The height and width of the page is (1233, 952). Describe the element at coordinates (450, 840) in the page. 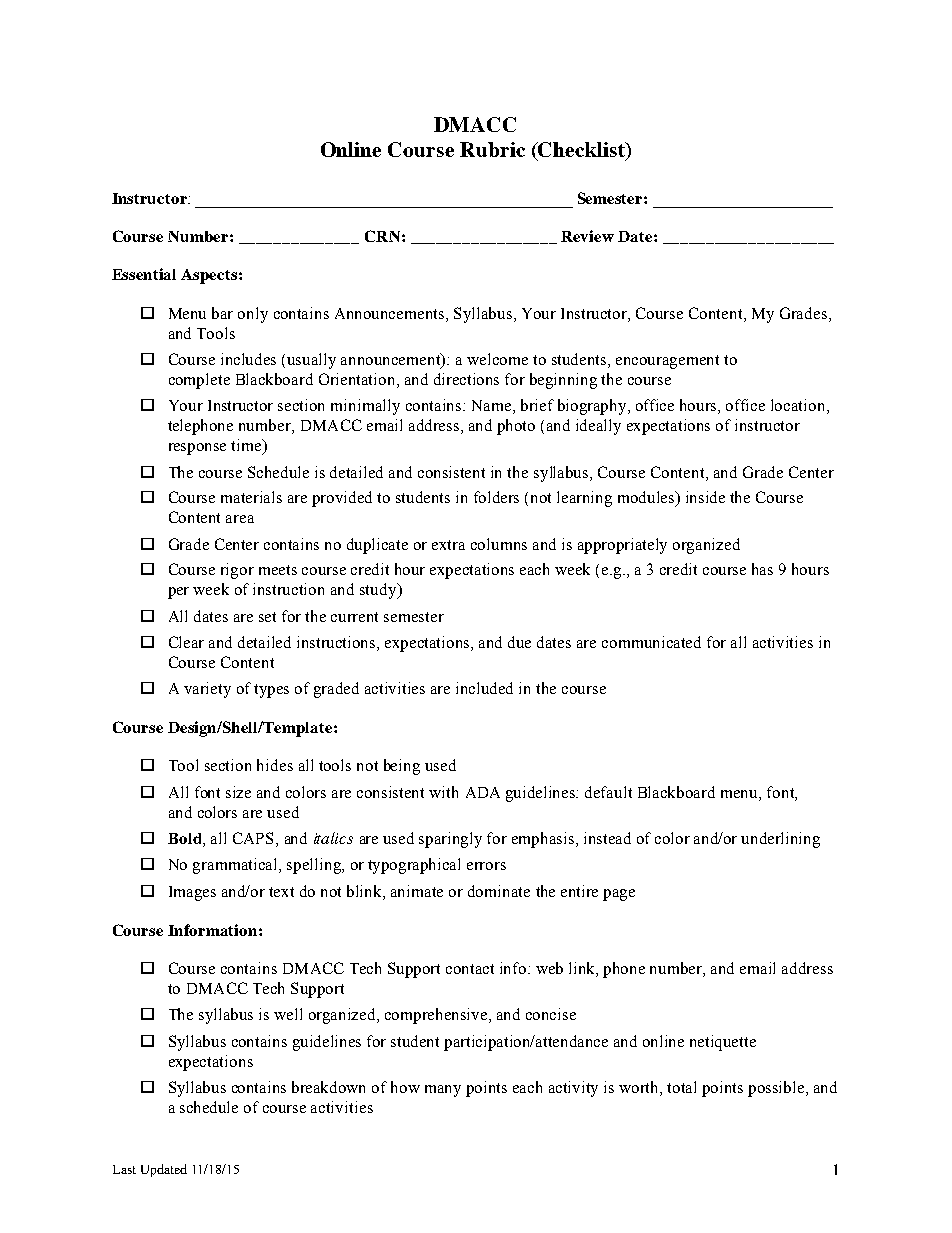

I see `sparingly` at that location.
